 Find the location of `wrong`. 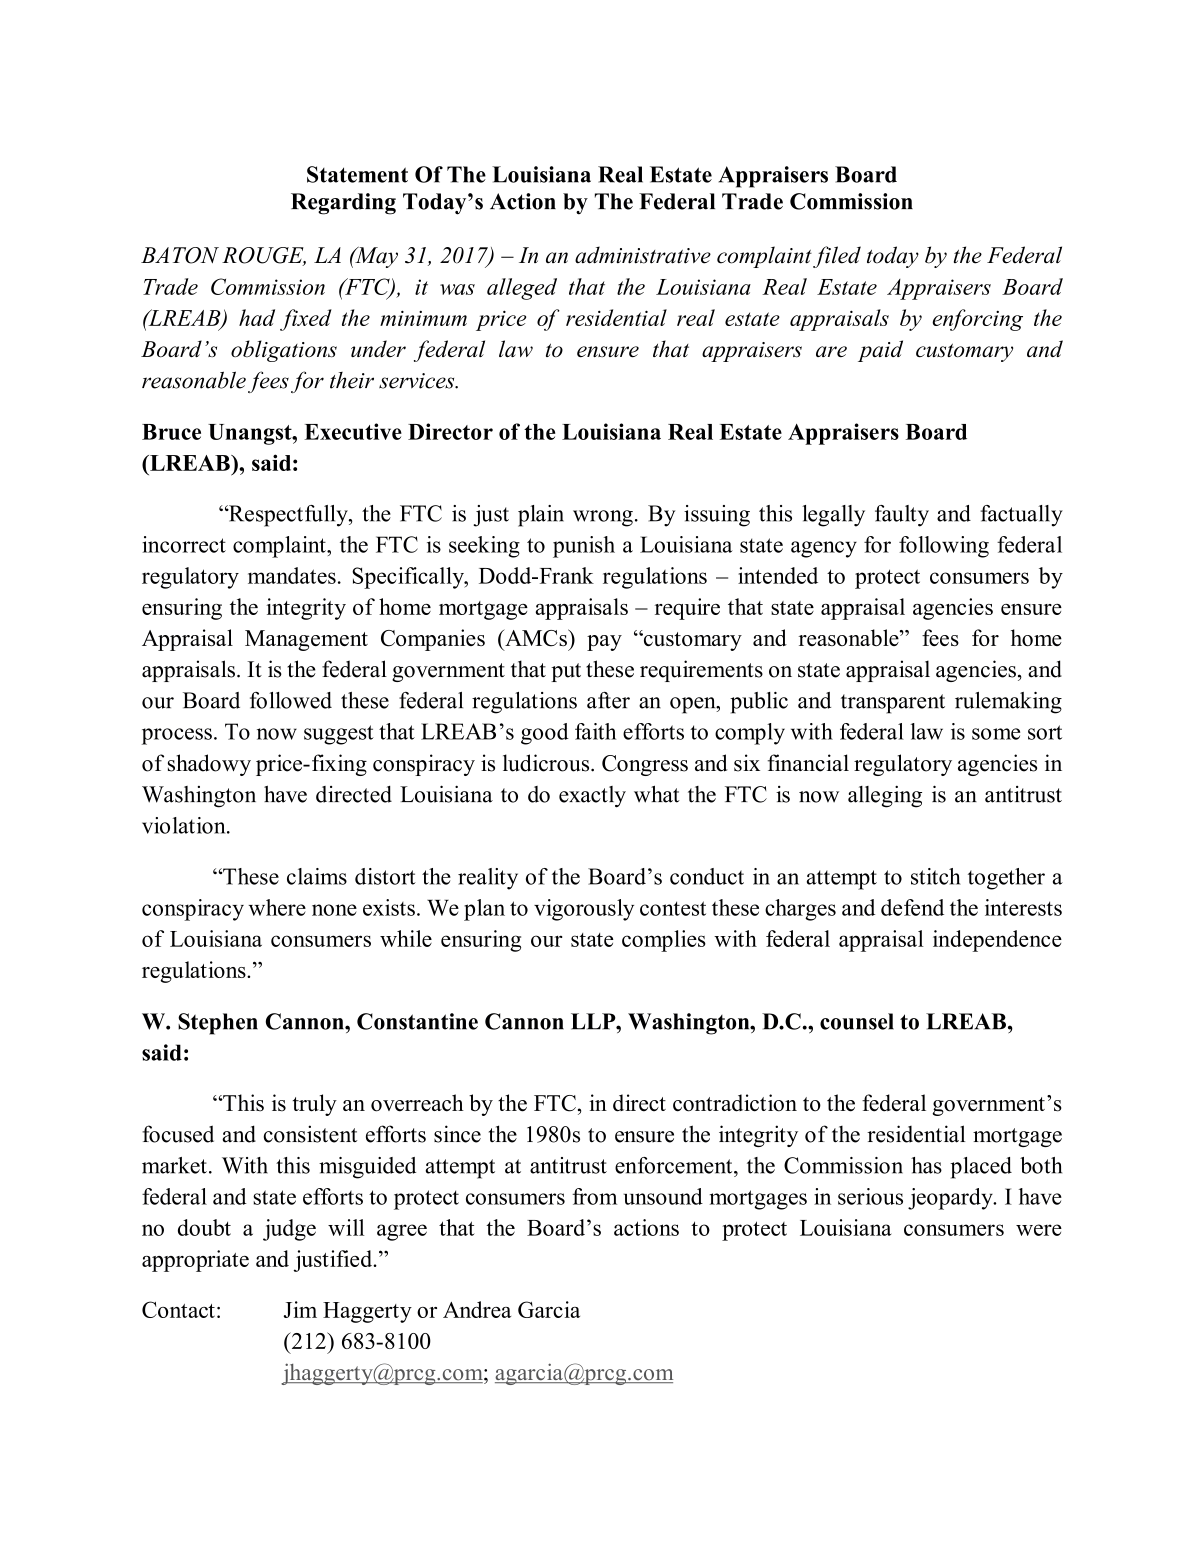

wrong is located at coordinates (603, 518).
